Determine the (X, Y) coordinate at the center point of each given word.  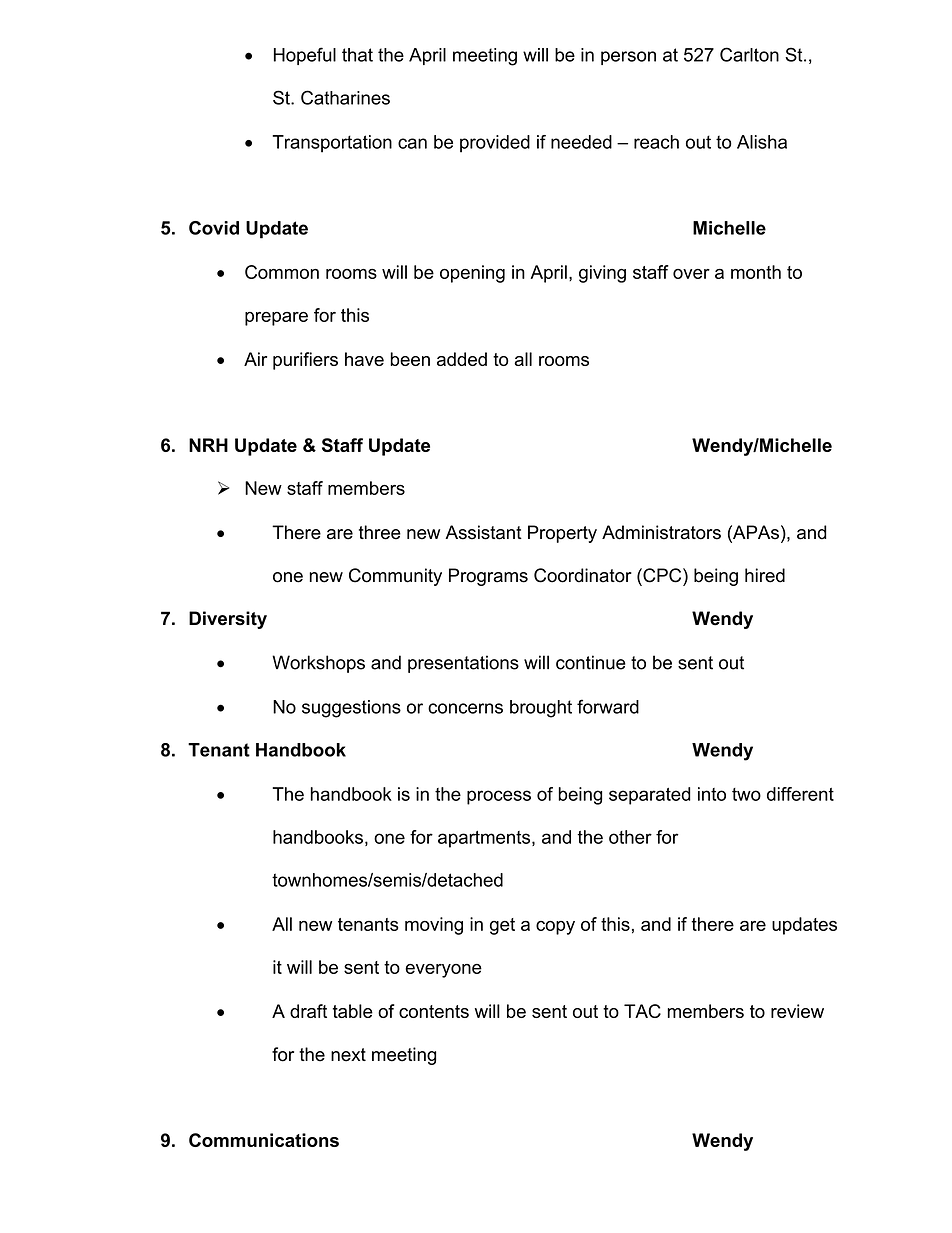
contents (434, 1011)
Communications (264, 1140)
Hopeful (305, 56)
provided (495, 144)
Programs (488, 577)
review (797, 1011)
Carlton (749, 54)
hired (765, 575)
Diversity (228, 620)
